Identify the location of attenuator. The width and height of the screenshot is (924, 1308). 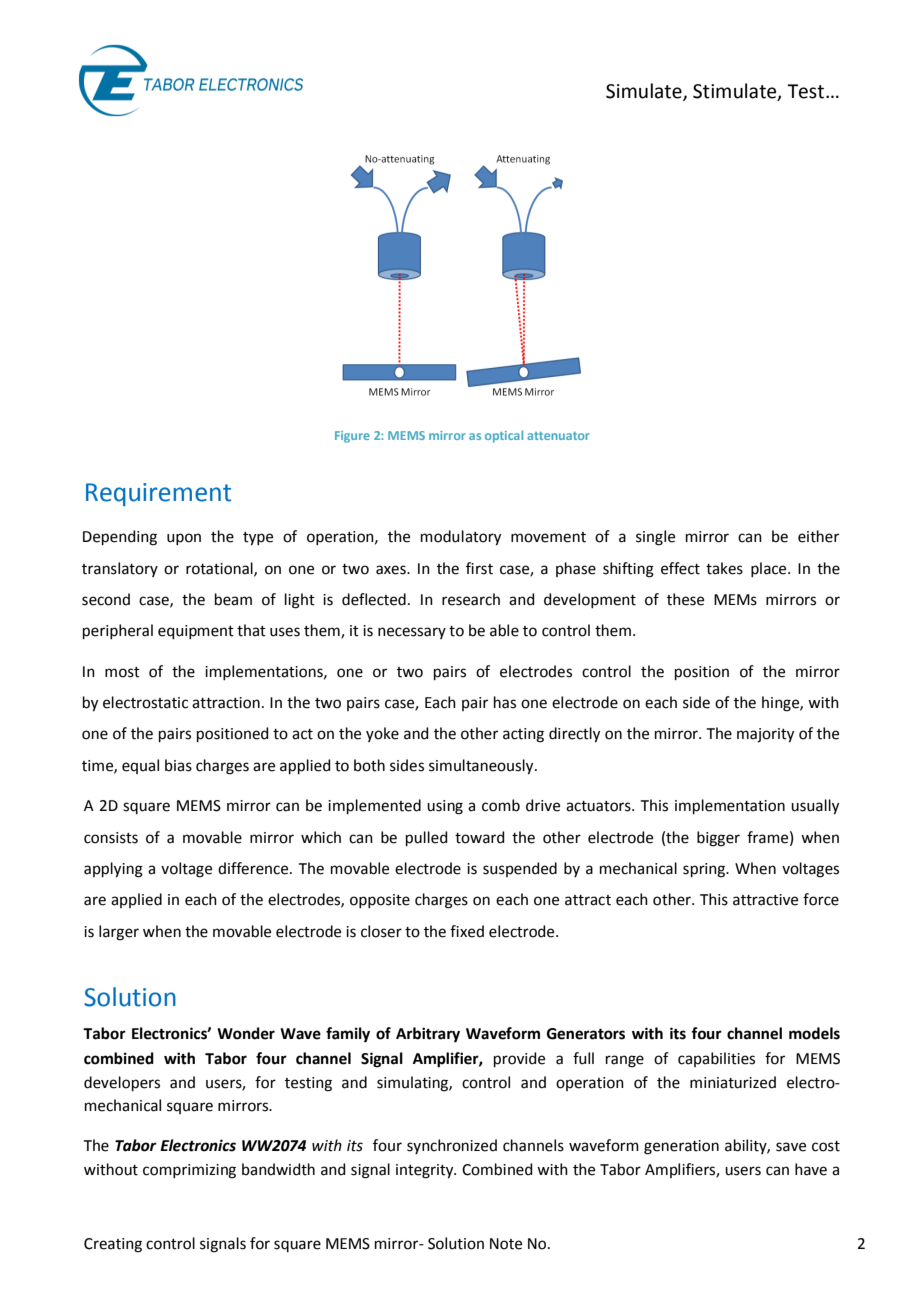
(558, 436).
